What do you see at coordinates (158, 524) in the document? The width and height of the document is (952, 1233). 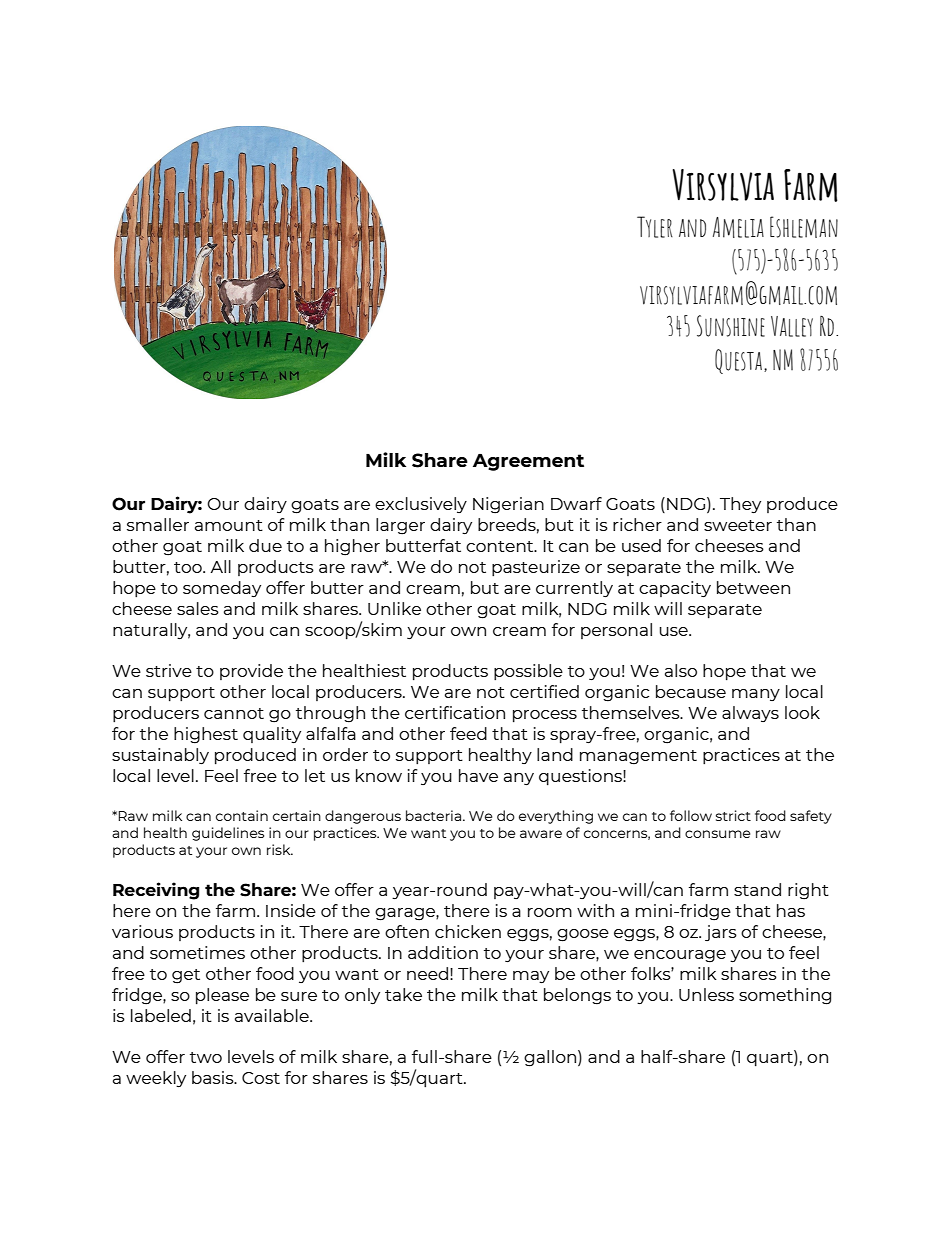 I see `smaller` at bounding box center [158, 524].
